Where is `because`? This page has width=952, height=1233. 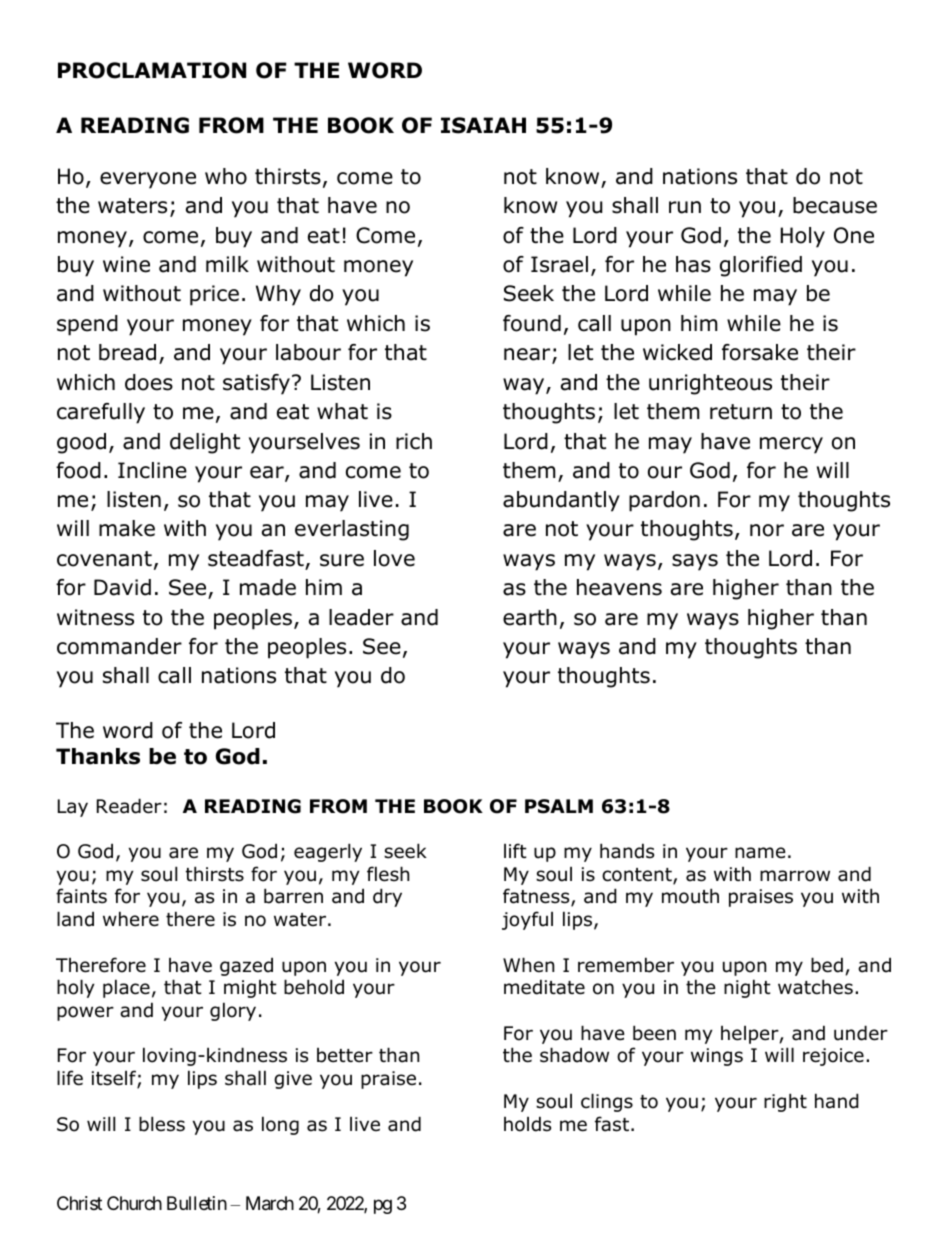 because is located at coordinates (835, 205).
